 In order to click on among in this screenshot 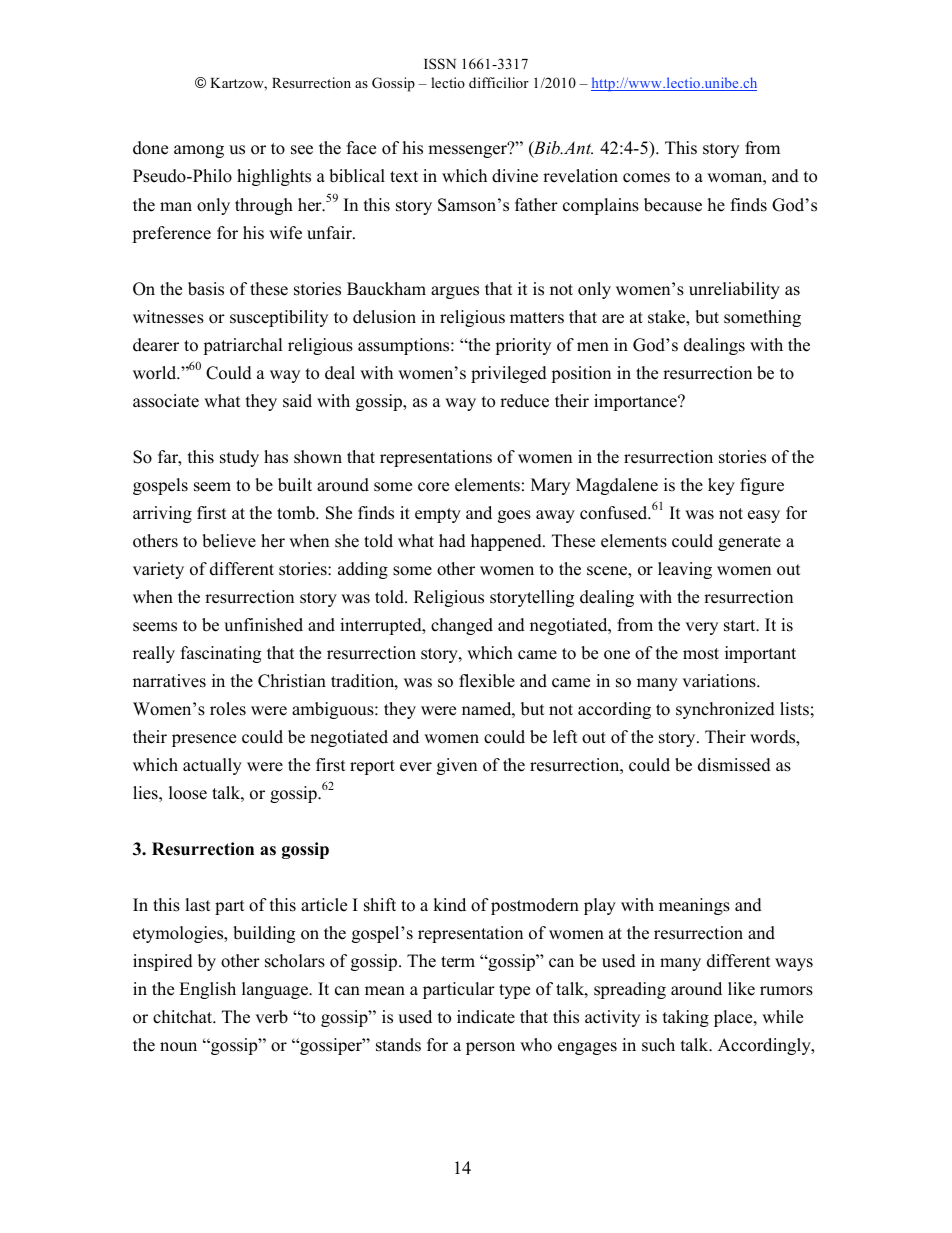, I will do `click(199, 151)`.
